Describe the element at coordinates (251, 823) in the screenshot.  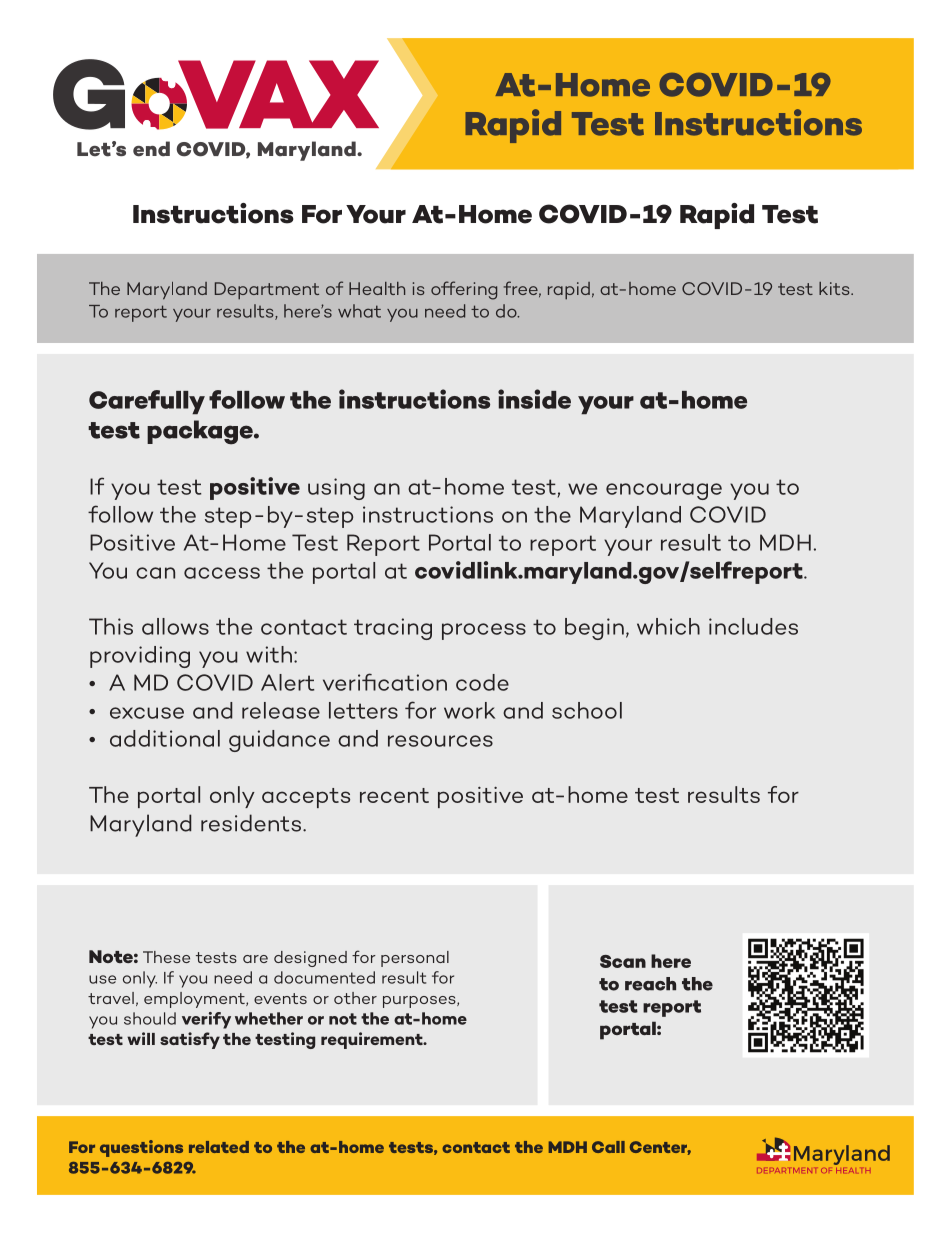
I see `residents` at that location.
